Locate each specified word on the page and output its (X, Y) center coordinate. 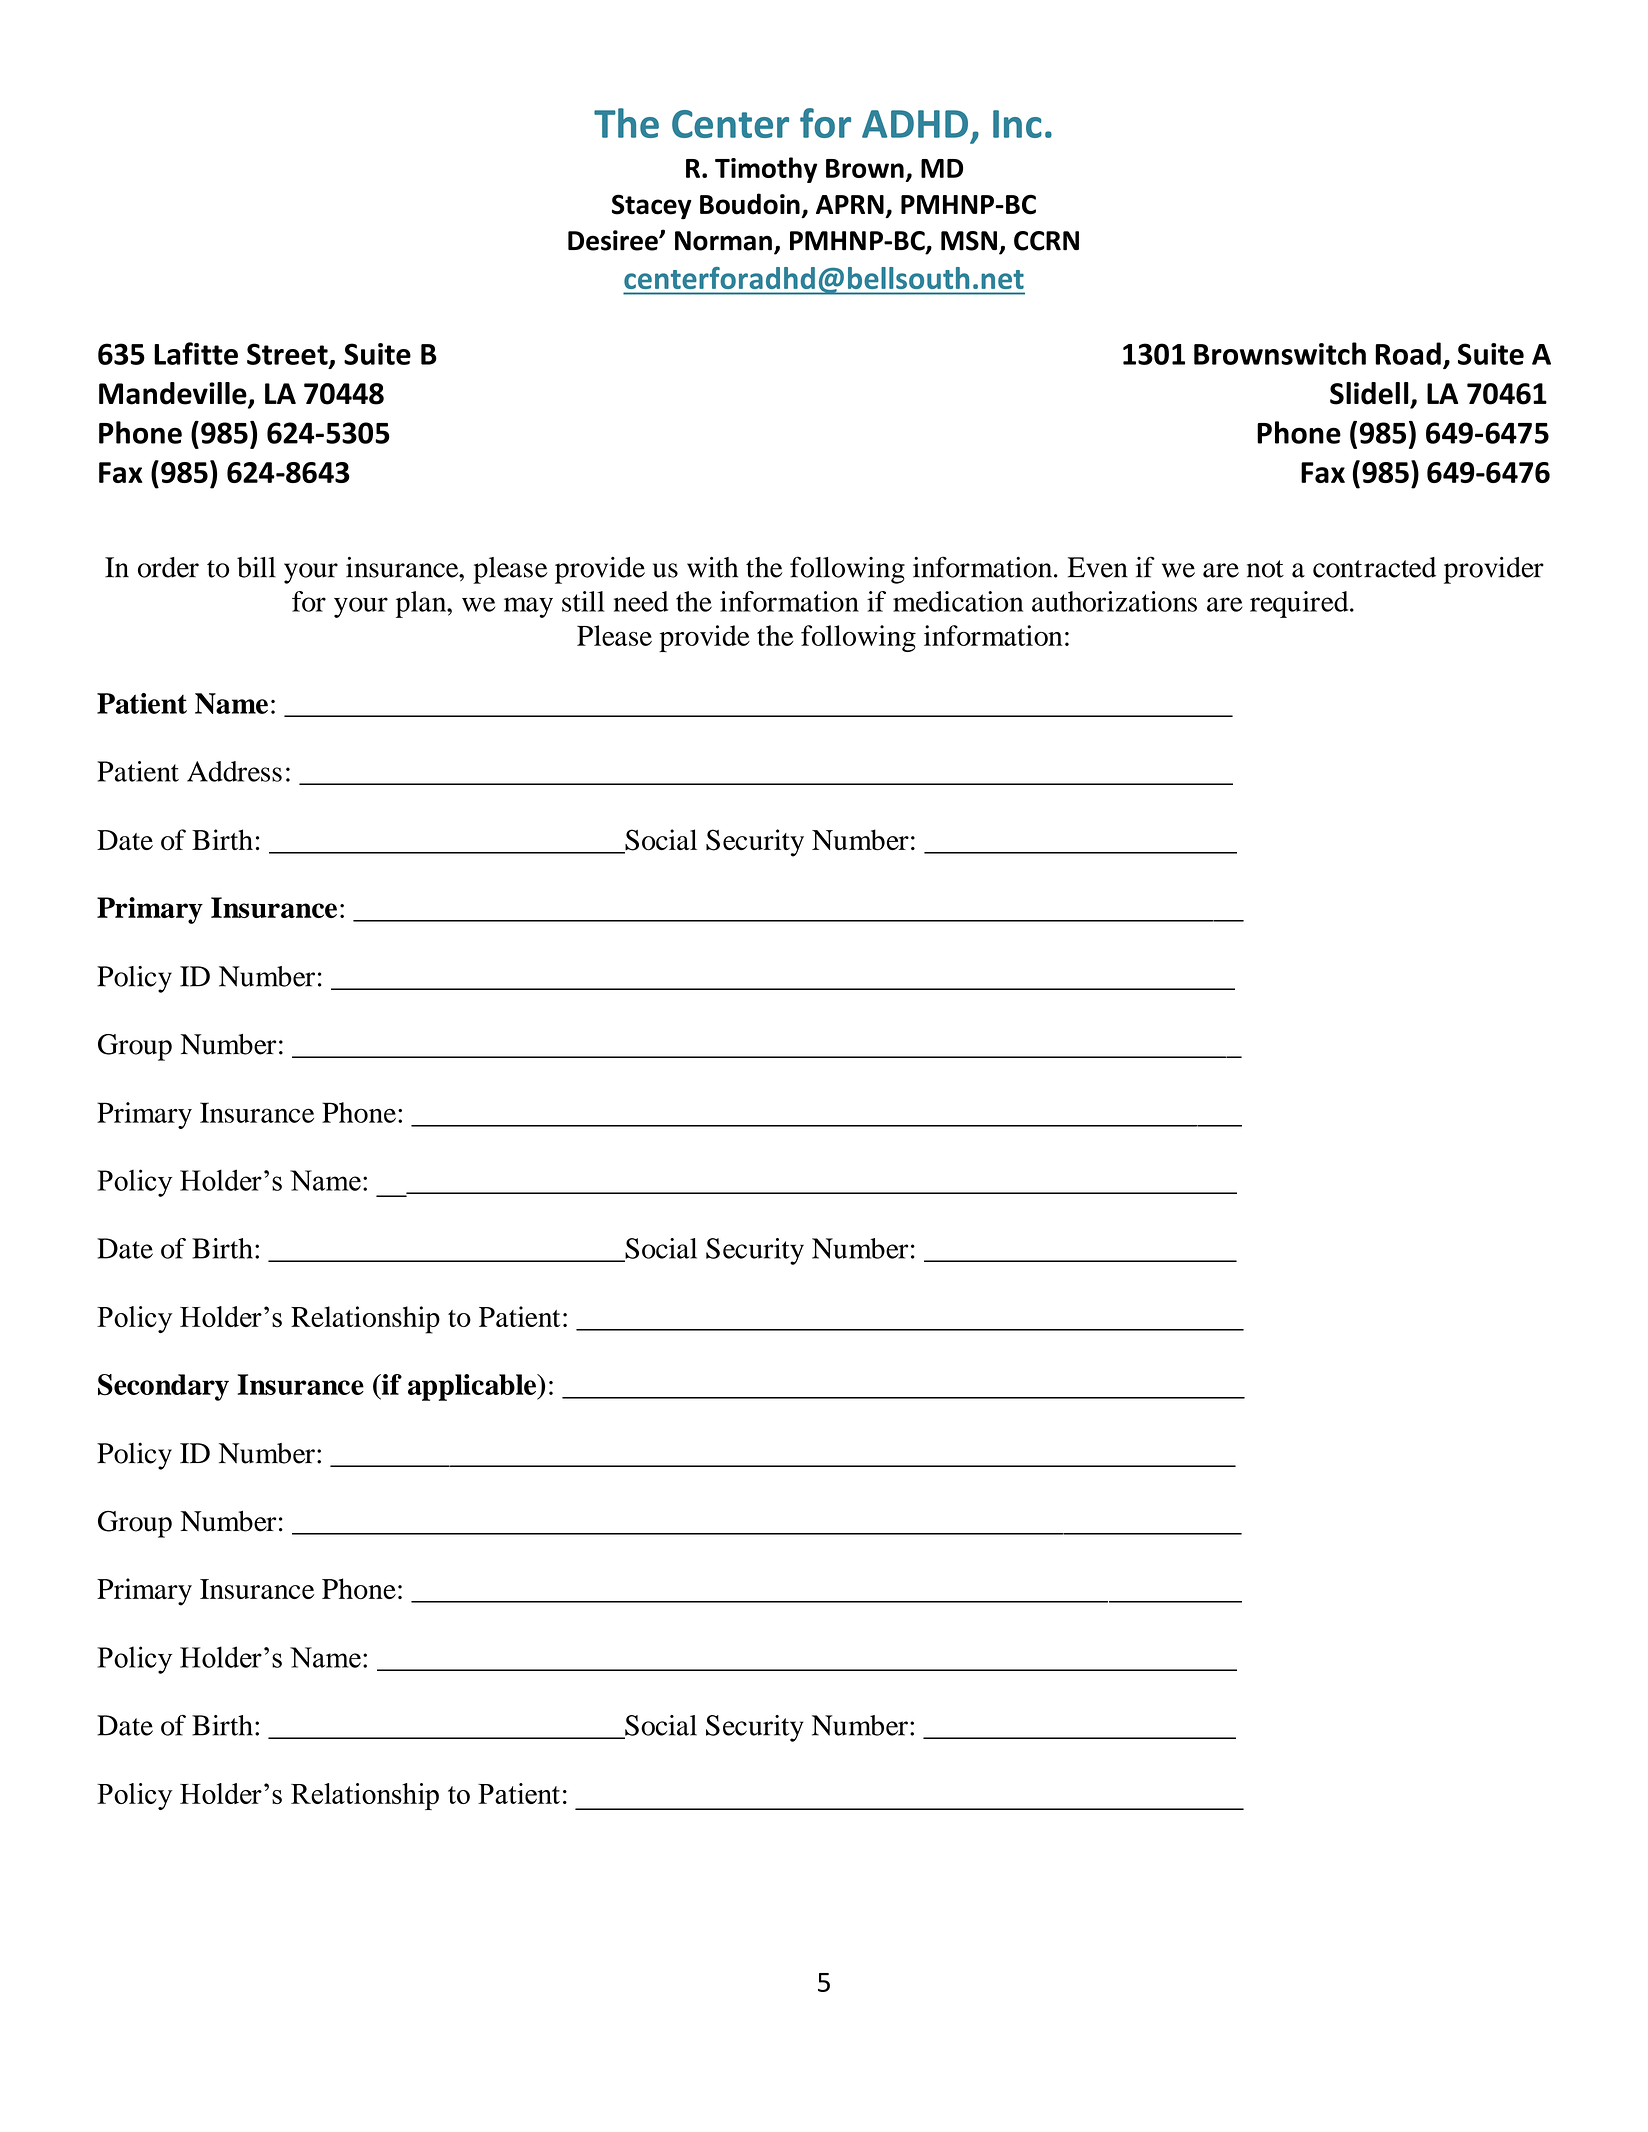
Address (234, 771)
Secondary (163, 1387)
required (1300, 604)
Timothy (766, 170)
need (641, 601)
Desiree (614, 240)
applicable (473, 1387)
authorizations (1114, 601)
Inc (1017, 124)
